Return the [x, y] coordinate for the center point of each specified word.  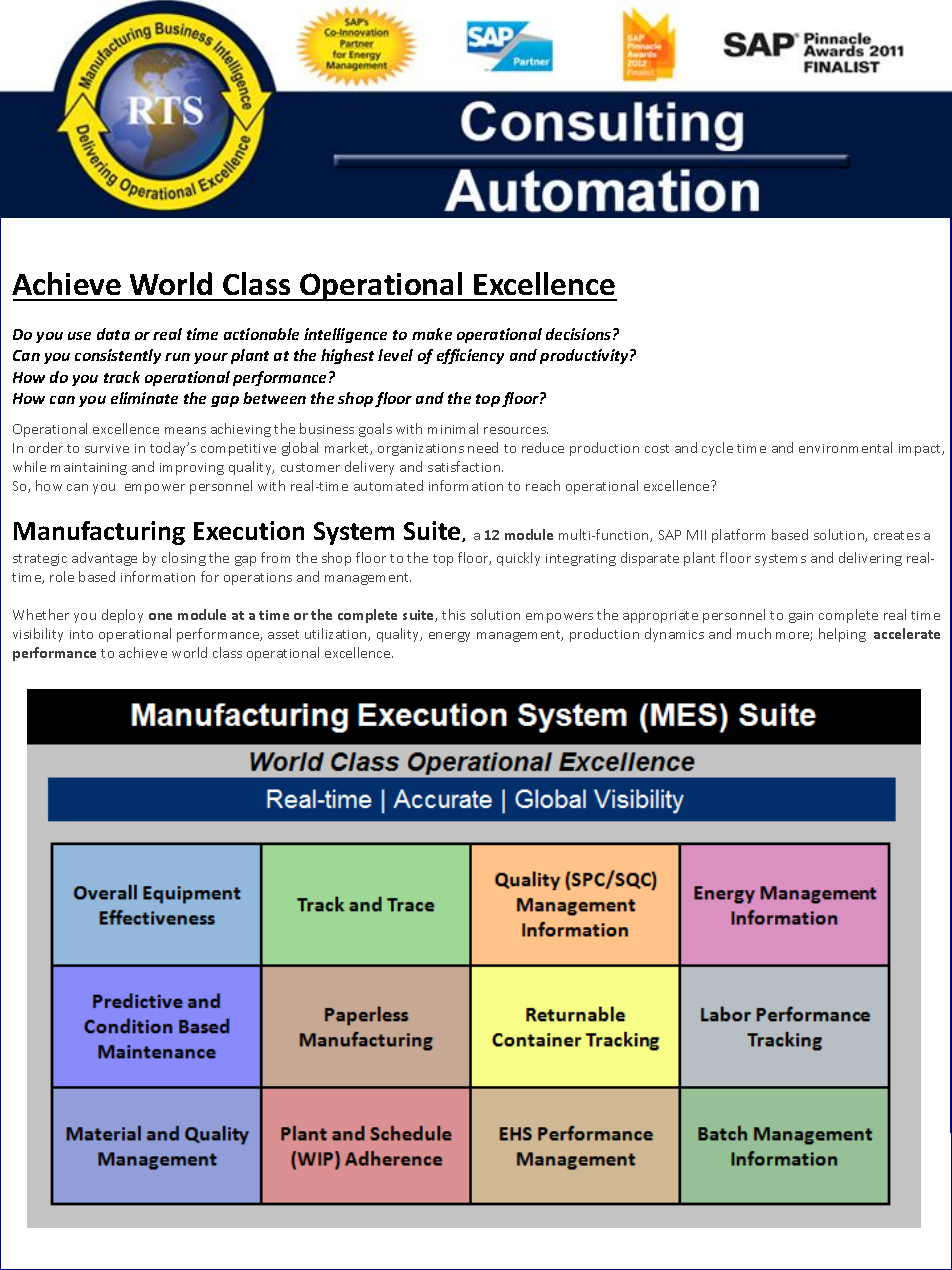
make [432, 334]
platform [738, 536]
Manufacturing [99, 533]
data [113, 334]
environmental [845, 447]
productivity [585, 356]
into [81, 634]
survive [107, 448]
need [483, 447]
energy [449, 637]
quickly [518, 559]
